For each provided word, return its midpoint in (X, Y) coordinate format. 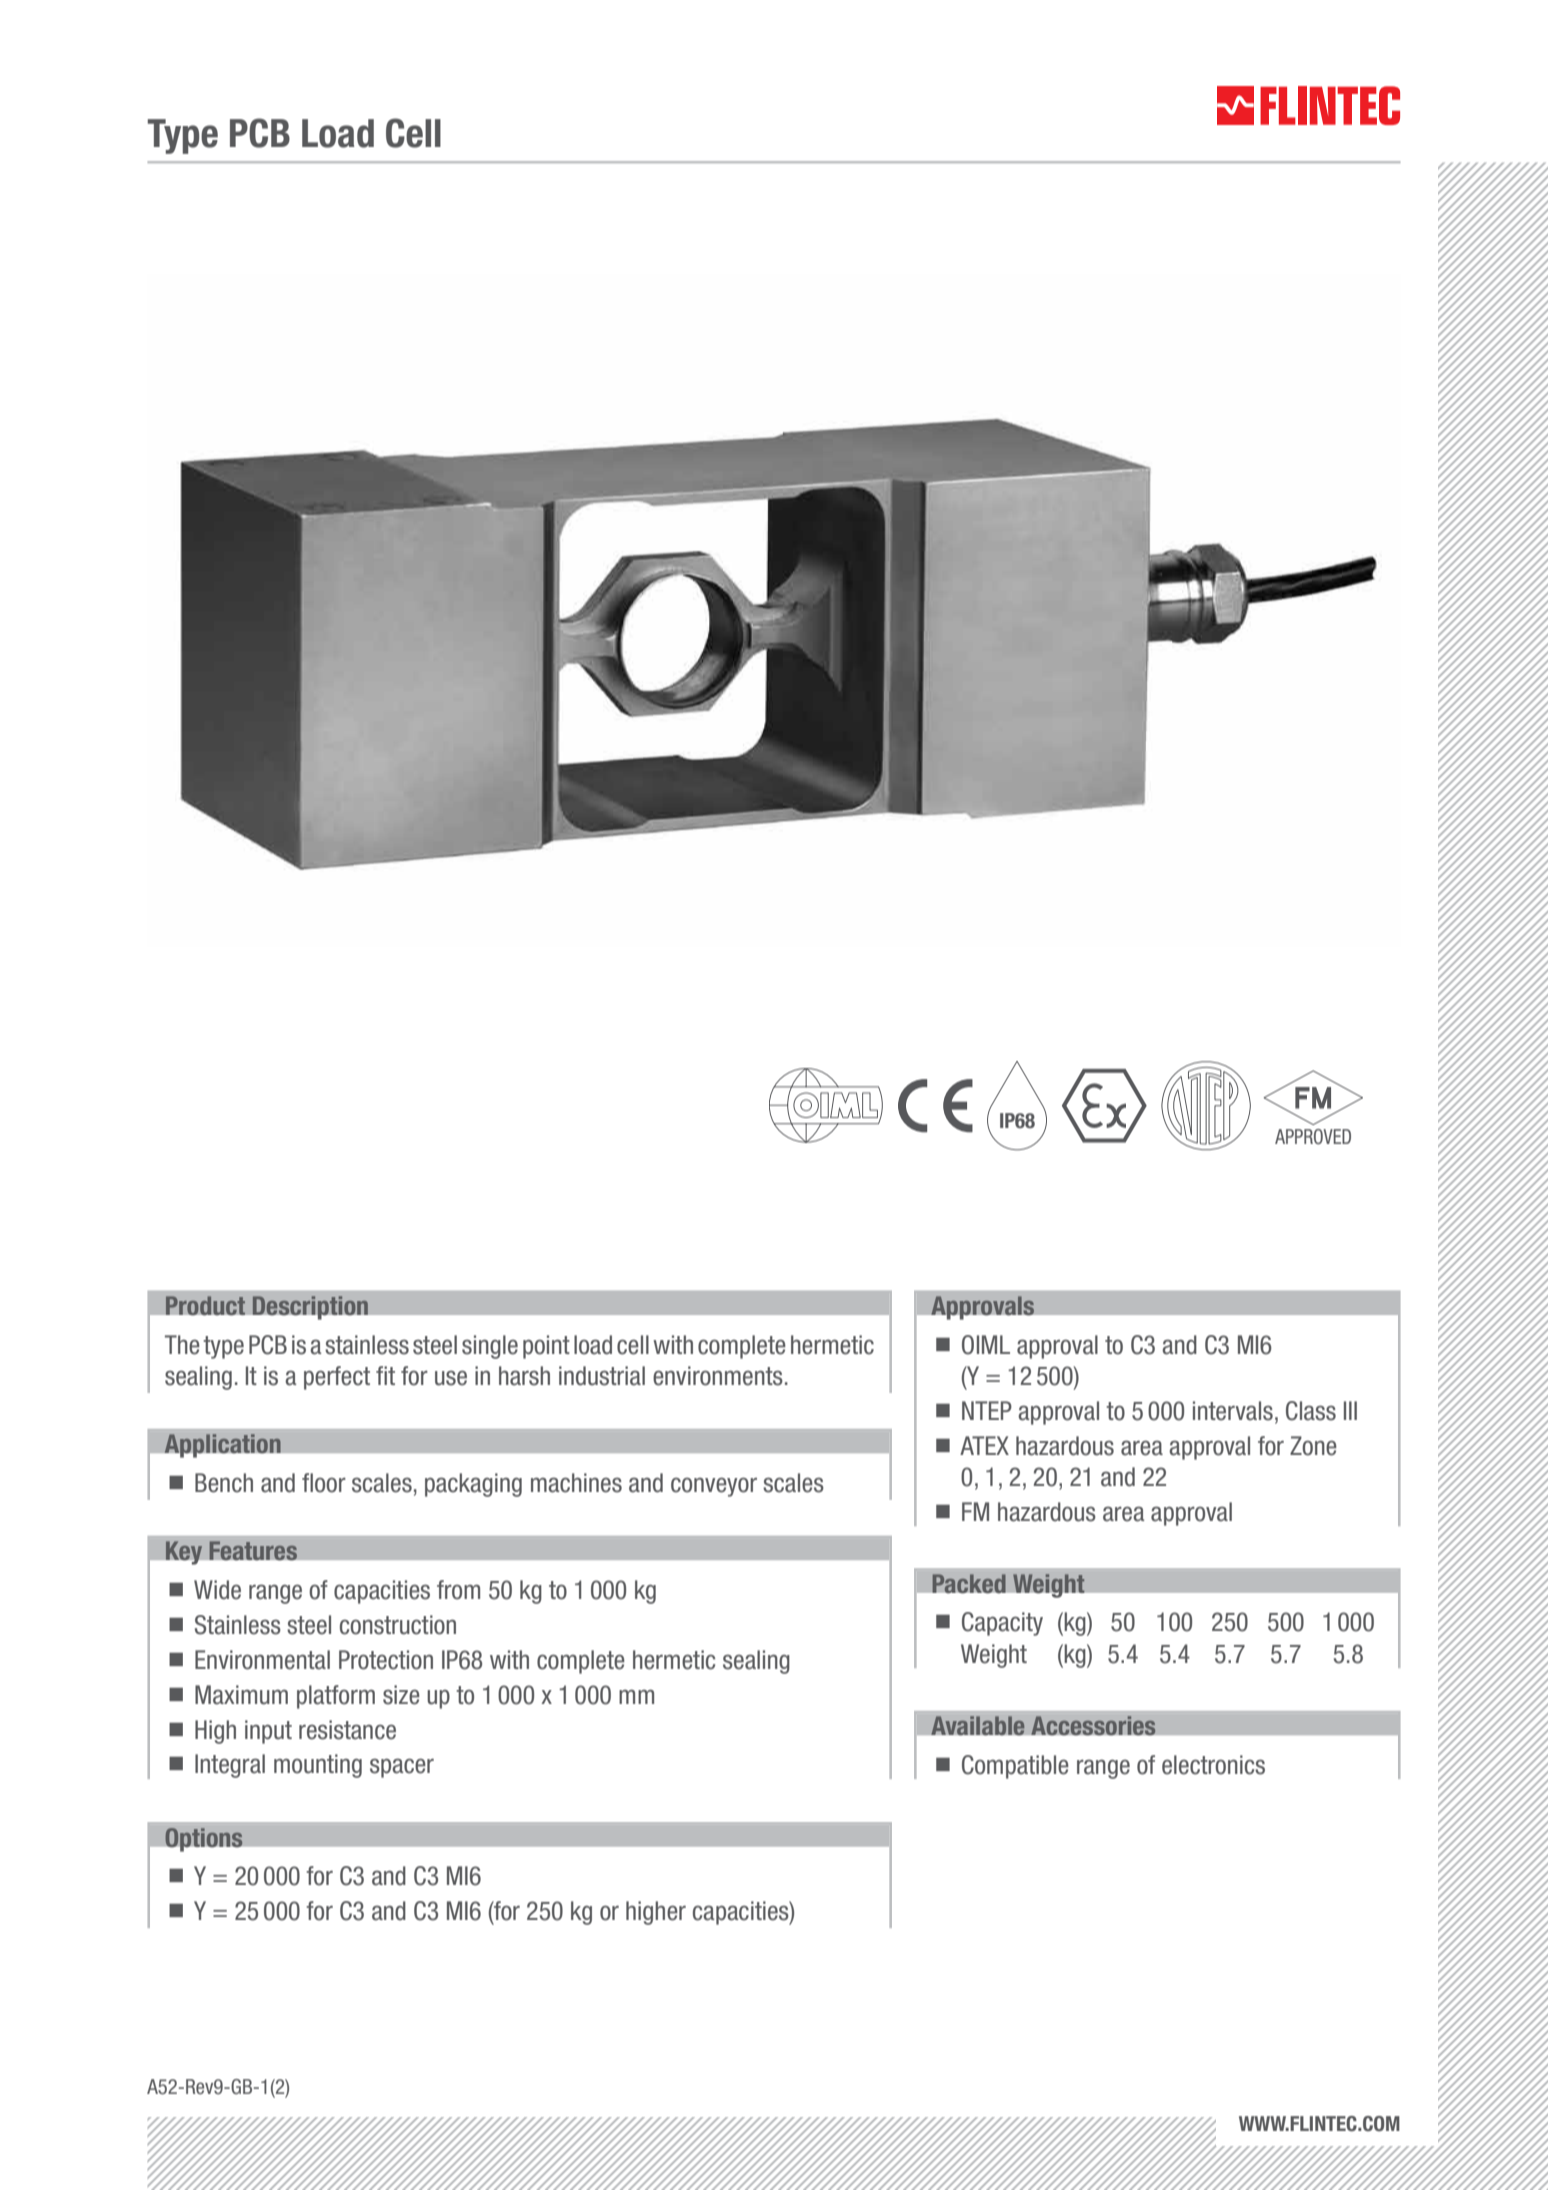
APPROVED (1313, 1136)
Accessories (1093, 1726)
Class (1311, 1411)
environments (718, 1376)
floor (324, 1483)
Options (204, 1840)
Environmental (262, 1660)
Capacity (1002, 1624)
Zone (1313, 1446)
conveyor (714, 1487)
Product (205, 1305)
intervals (1233, 1411)
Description (310, 1308)
